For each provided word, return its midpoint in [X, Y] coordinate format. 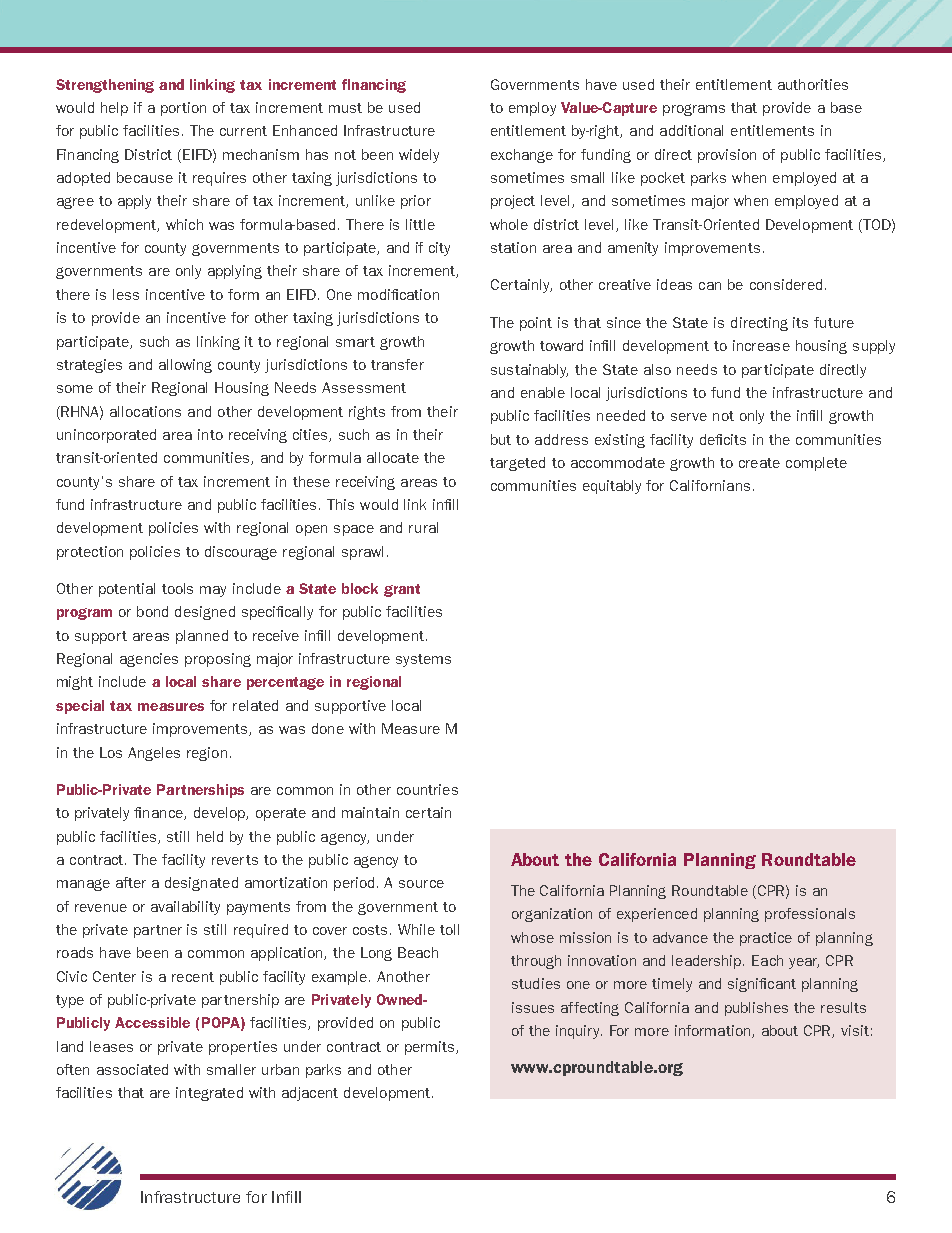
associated [132, 1069]
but [501, 439]
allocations [145, 411]
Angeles [154, 754]
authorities [813, 84]
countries [427, 789]
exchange [522, 156]
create [759, 463]
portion [183, 109]
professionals [810, 915]
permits [431, 1048]
